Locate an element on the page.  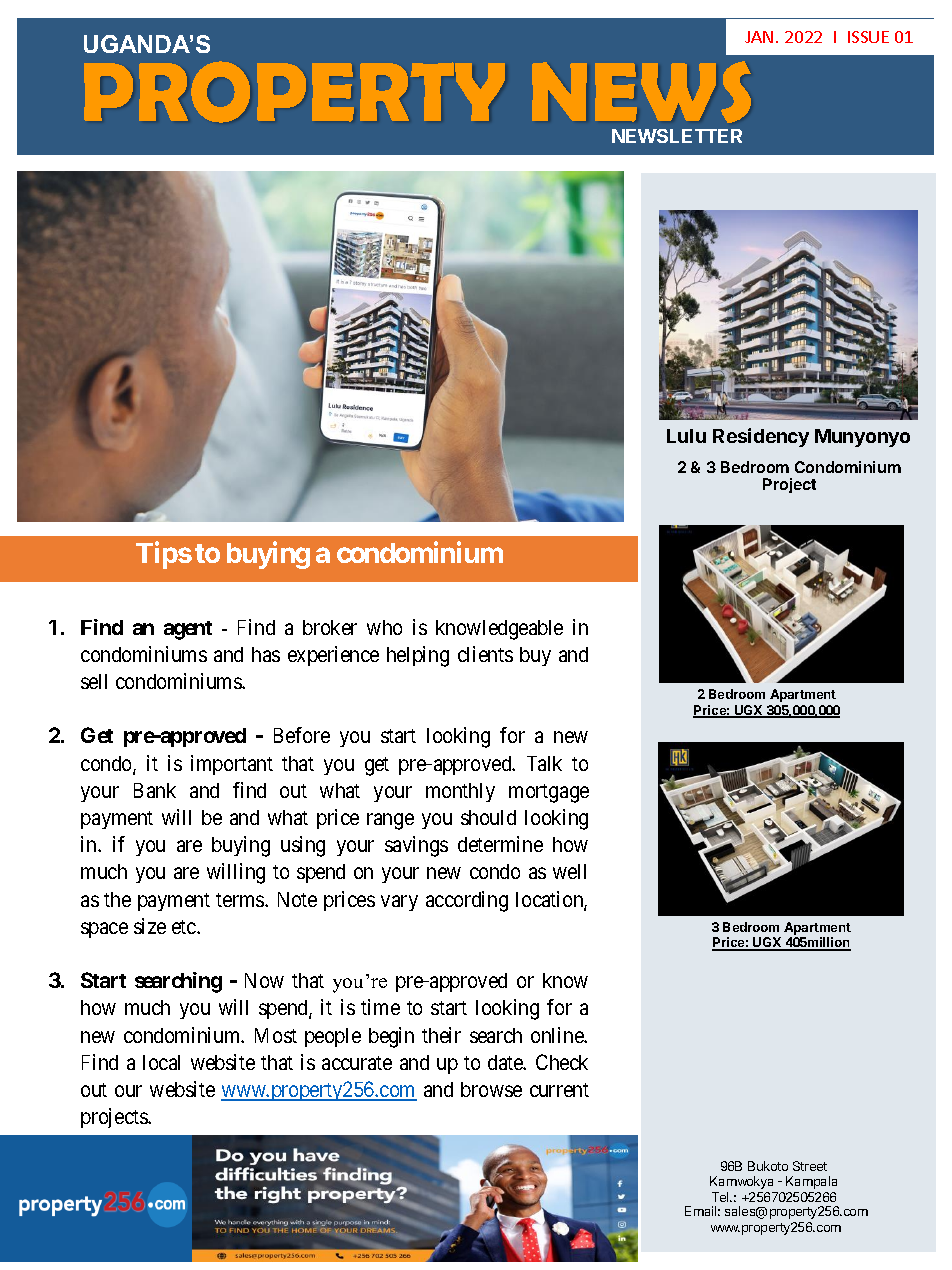
Residency is located at coordinates (761, 437).
